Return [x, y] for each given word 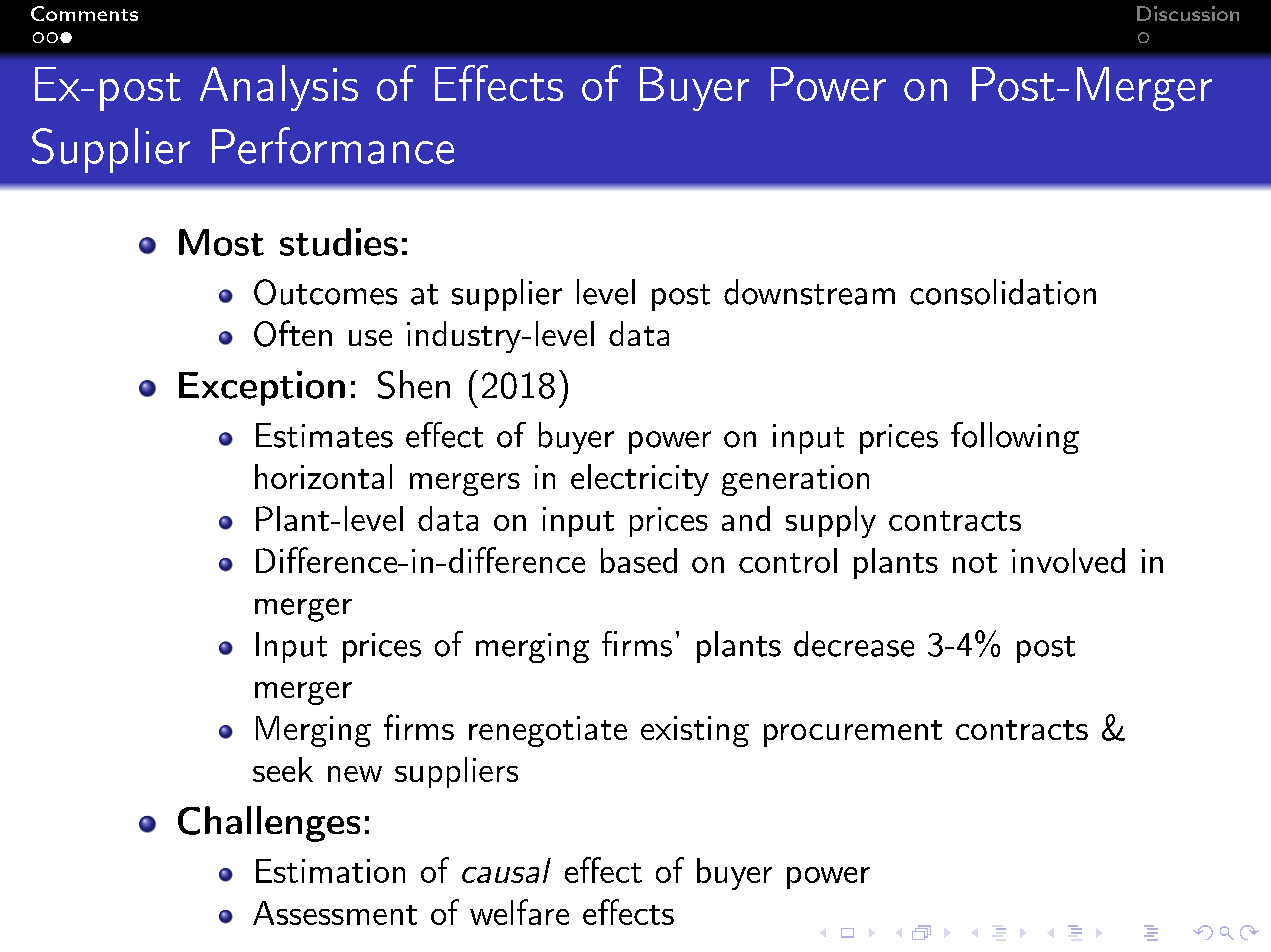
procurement [853, 733]
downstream [809, 292]
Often [293, 333]
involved [1068, 560]
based [639, 560]
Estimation [330, 871]
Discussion [1188, 13]
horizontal [323, 476]
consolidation [1003, 292]
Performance [333, 145]
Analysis [279, 88]
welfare [519, 912]
